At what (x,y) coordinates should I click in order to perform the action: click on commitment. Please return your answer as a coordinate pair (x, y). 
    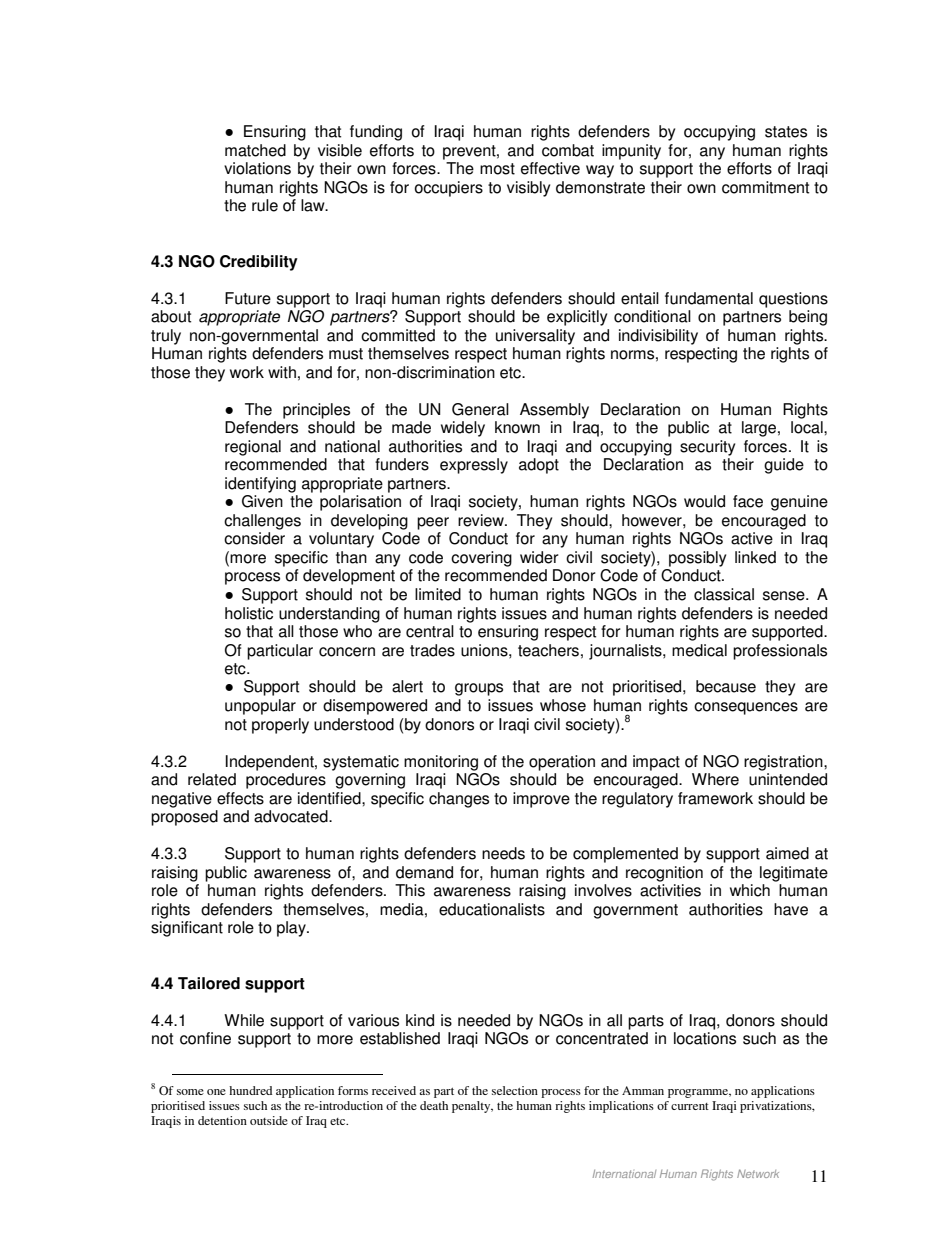
    Looking at the image, I should click on (765, 187).
